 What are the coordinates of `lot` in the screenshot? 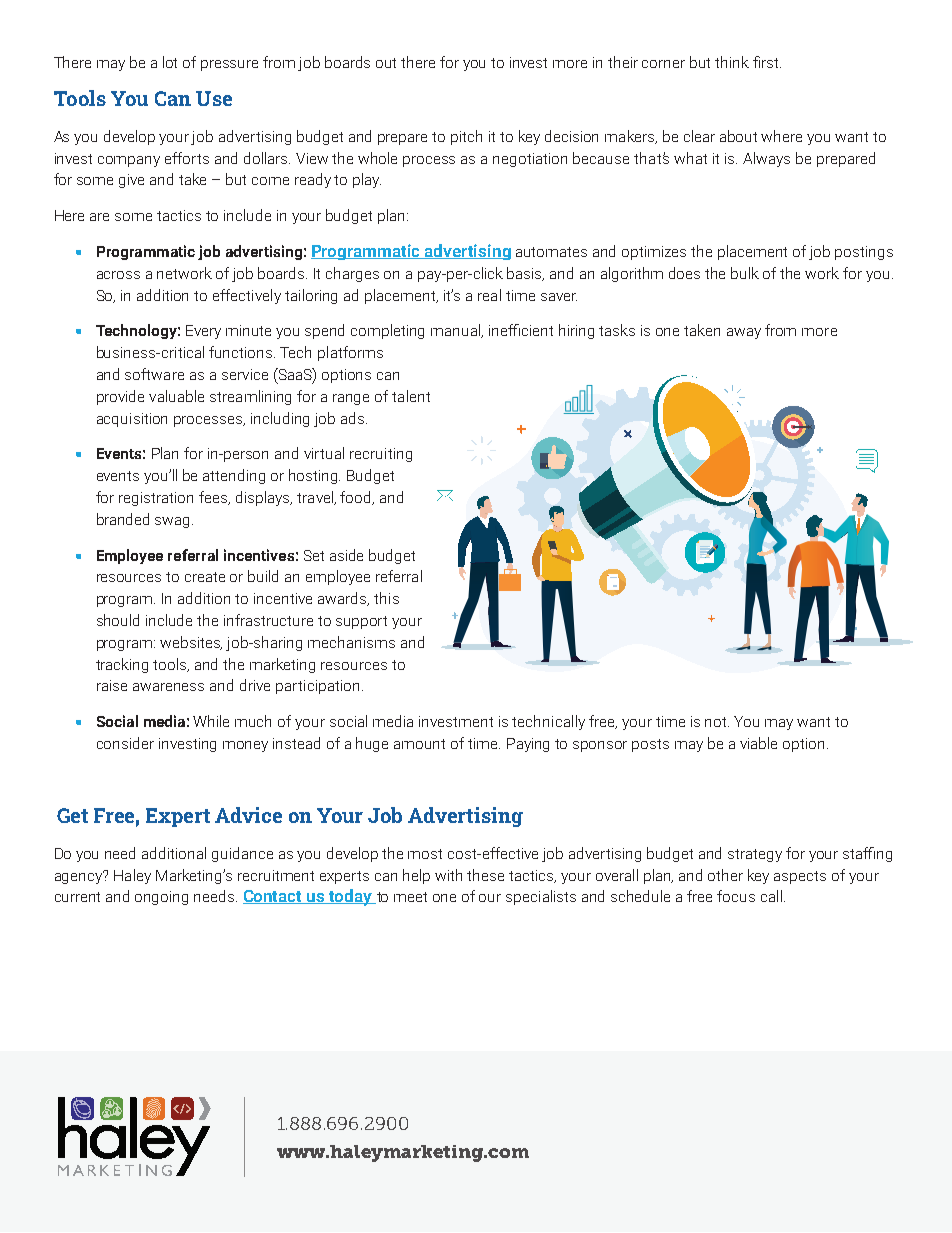 It's located at (170, 62).
